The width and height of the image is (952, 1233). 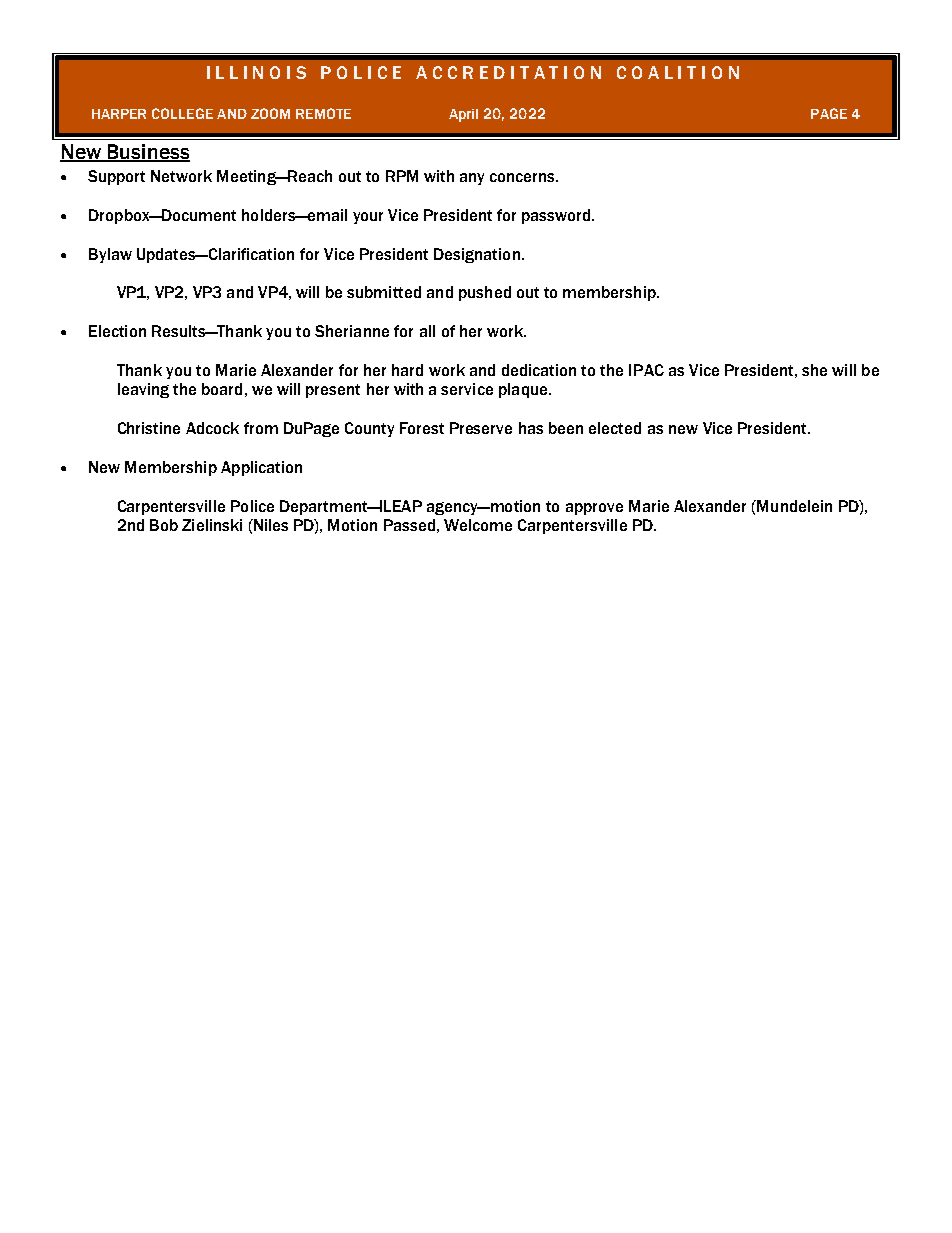 What do you see at coordinates (117, 331) in the image?
I see `Election` at bounding box center [117, 331].
